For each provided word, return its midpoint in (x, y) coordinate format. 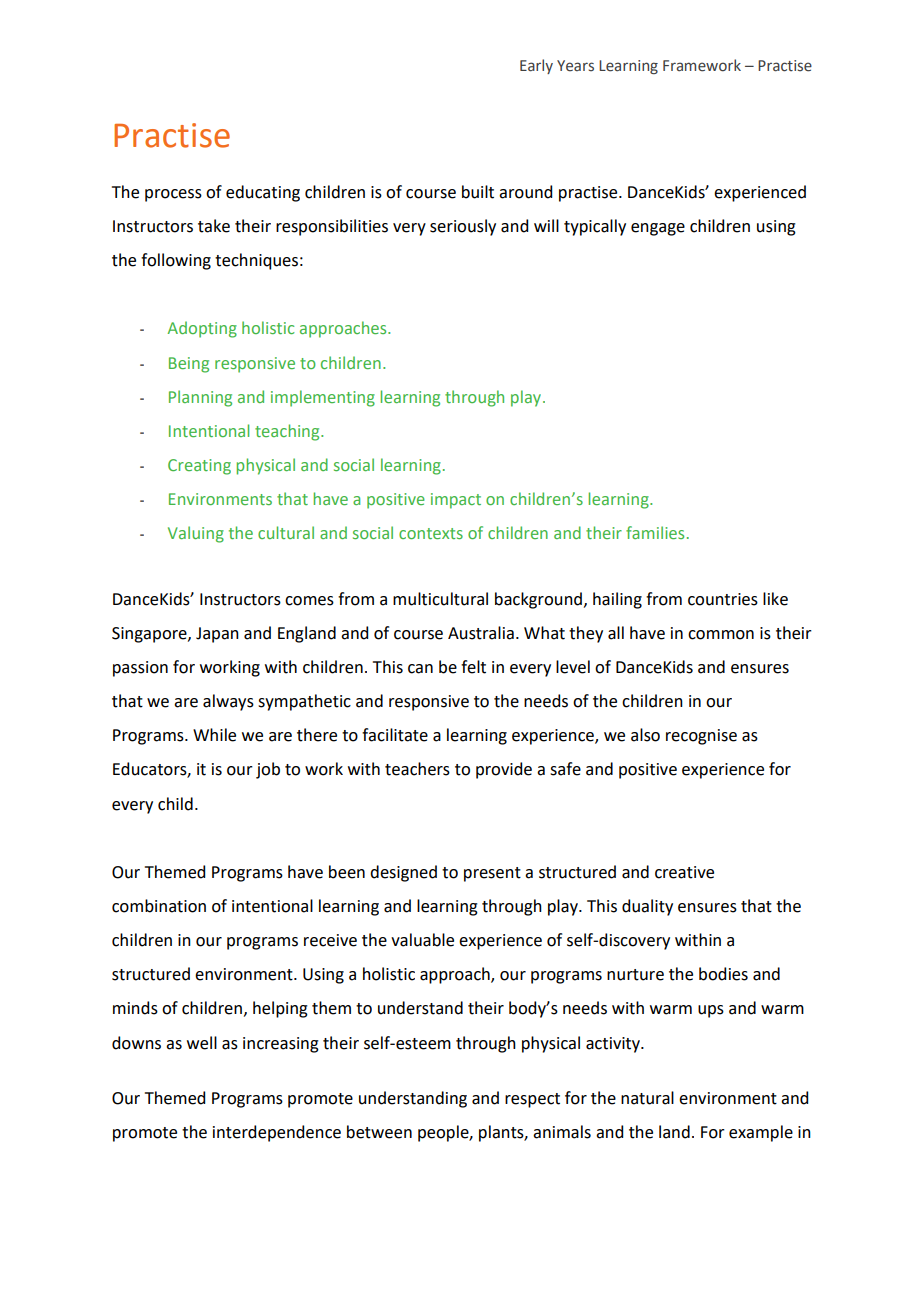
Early (536, 66)
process (173, 195)
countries (723, 599)
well (202, 1043)
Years (575, 66)
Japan (217, 635)
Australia (481, 633)
